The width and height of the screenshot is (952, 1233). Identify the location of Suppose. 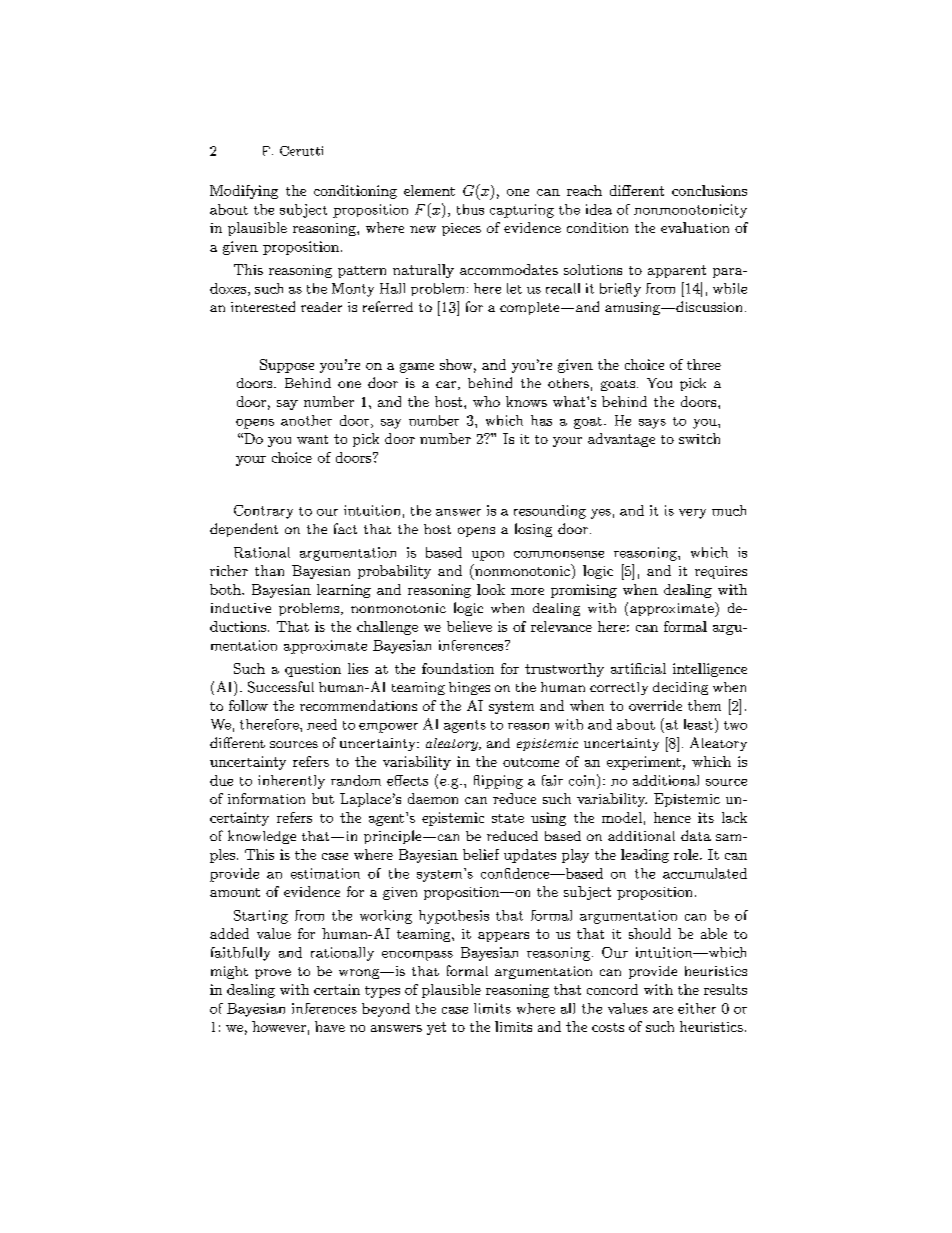
(287, 366).
